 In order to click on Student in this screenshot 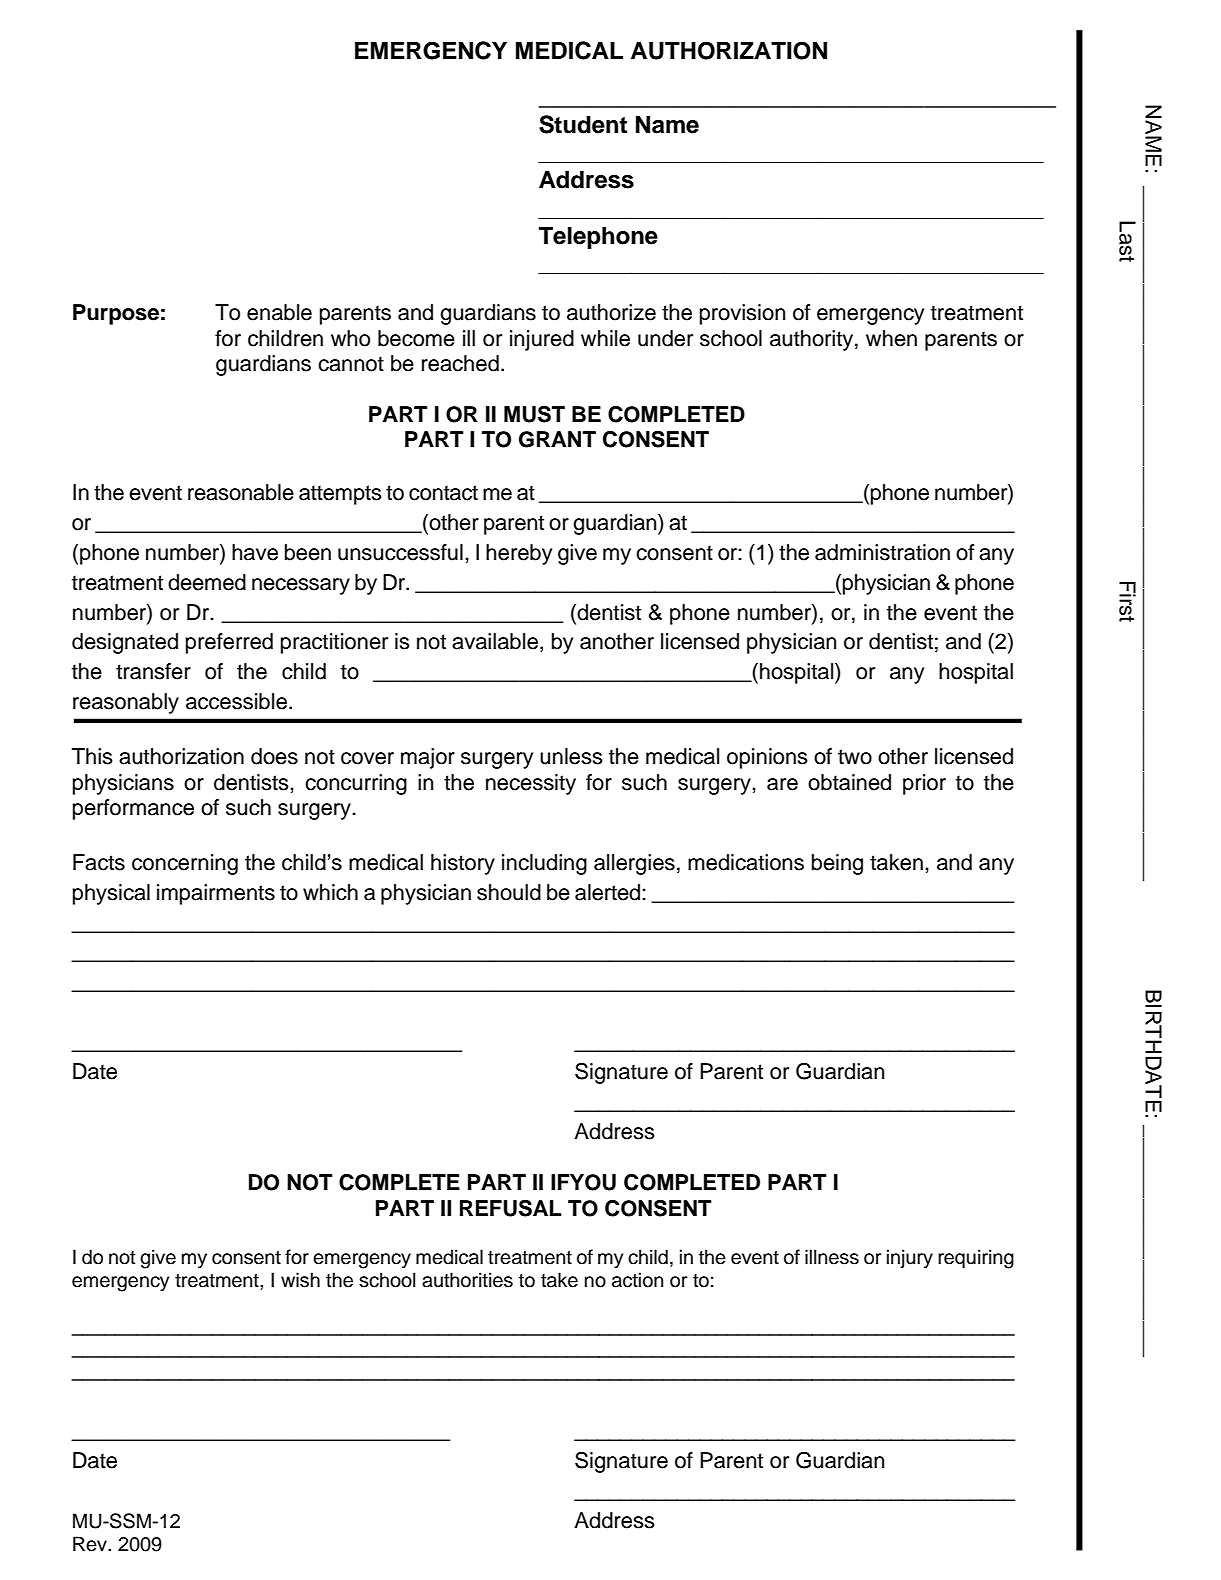, I will do `click(583, 124)`.
